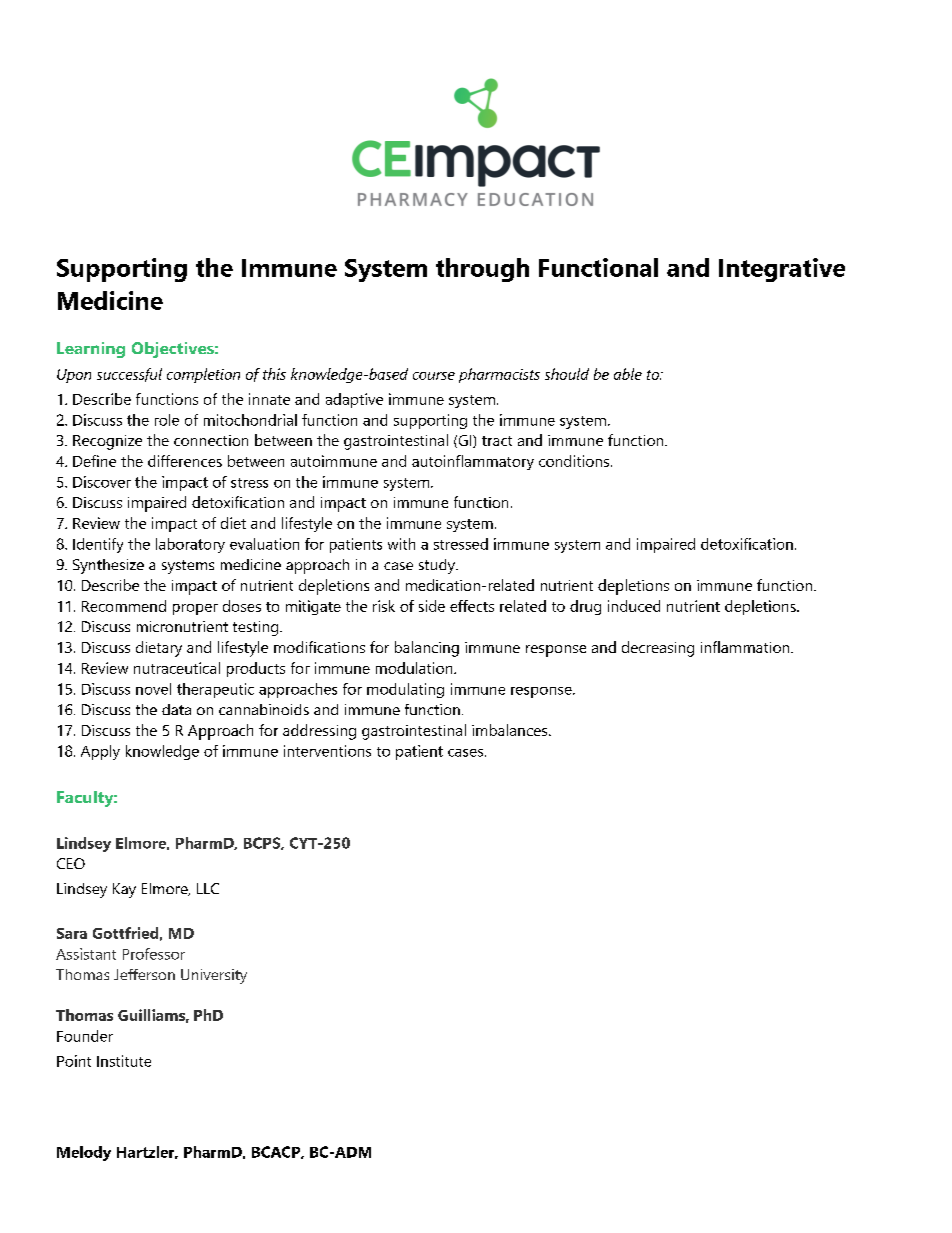 Image resolution: width=952 pixels, height=1233 pixels. I want to click on with, so click(401, 544).
